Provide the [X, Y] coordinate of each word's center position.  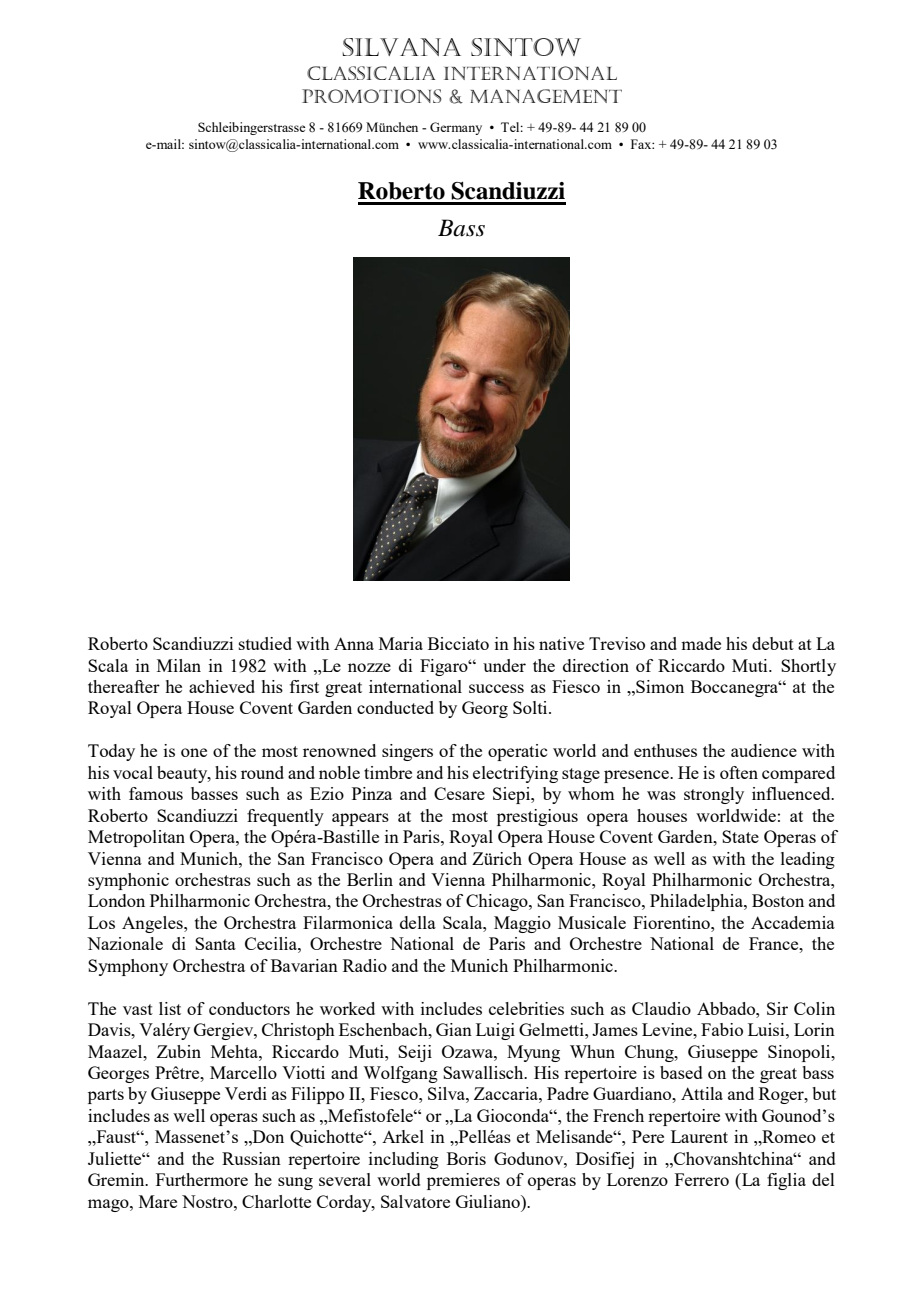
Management [546, 96]
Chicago [498, 902]
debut [773, 643]
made [701, 643]
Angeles [153, 924]
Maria [401, 643]
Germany [456, 128]
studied [265, 643]
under [504, 665]
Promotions [372, 96]
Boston [778, 900]
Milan [179, 665]
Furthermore [202, 1179]
